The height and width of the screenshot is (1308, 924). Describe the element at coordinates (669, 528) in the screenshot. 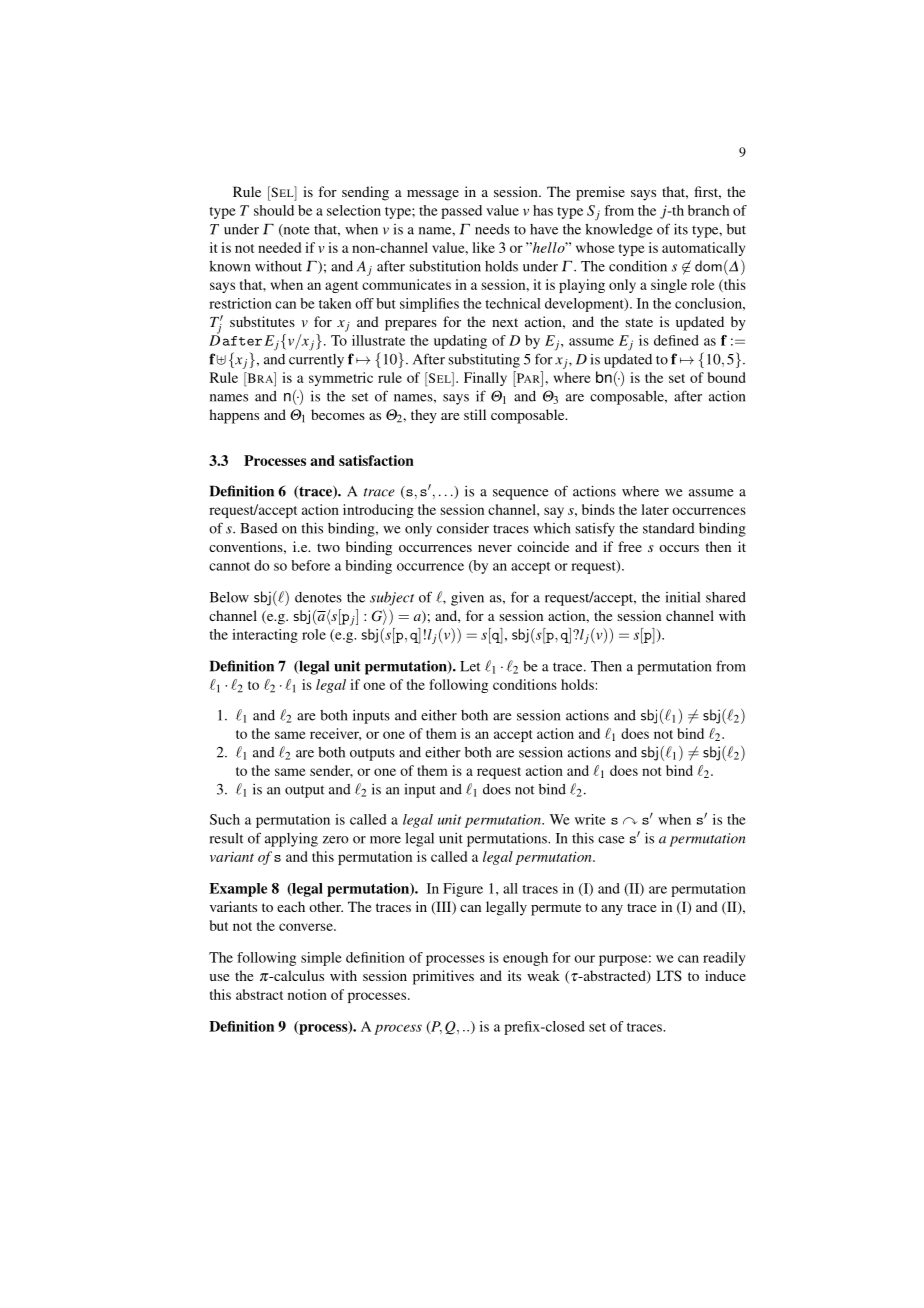

I see `standard` at that location.
